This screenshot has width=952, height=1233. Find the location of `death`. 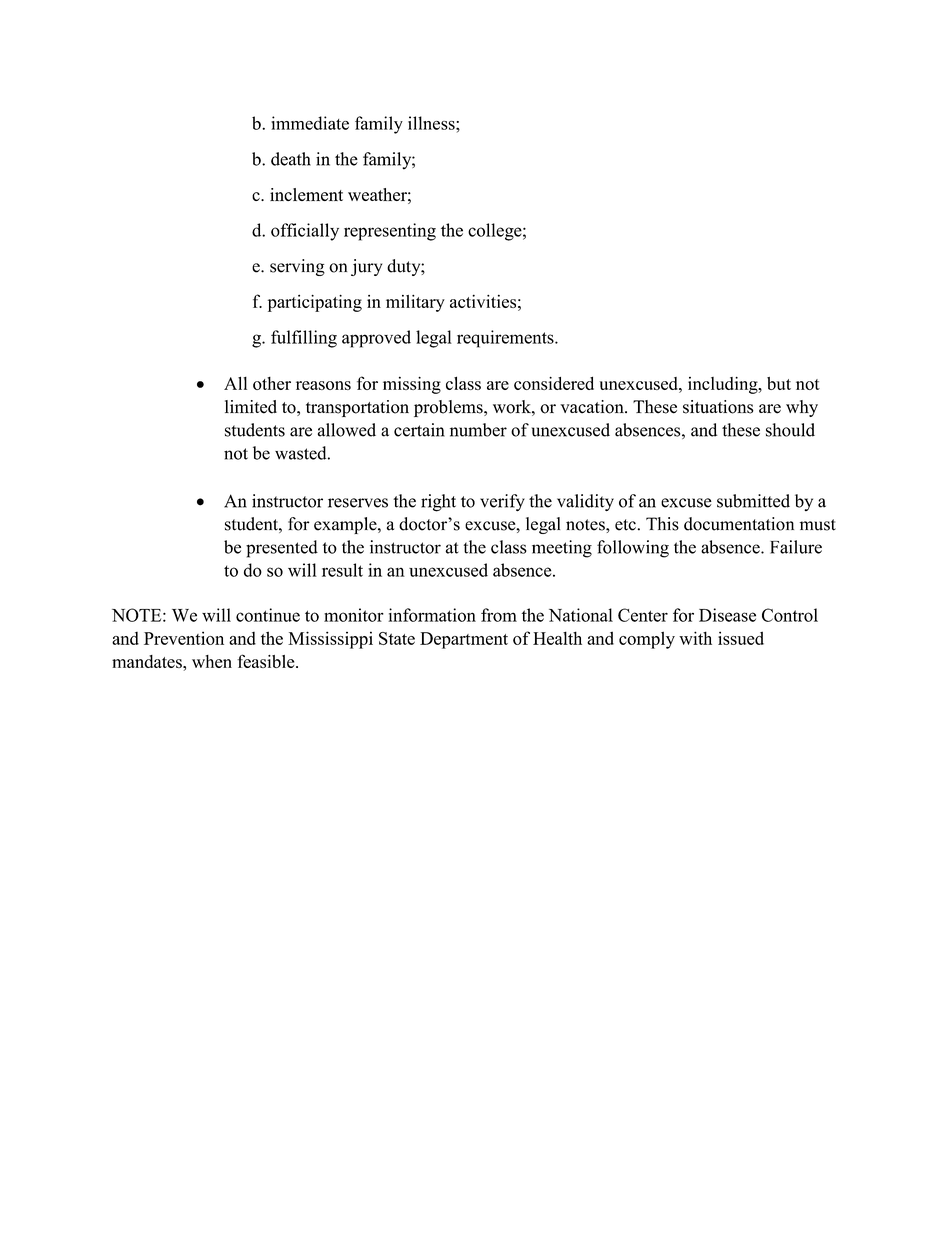

death is located at coordinates (291, 159).
